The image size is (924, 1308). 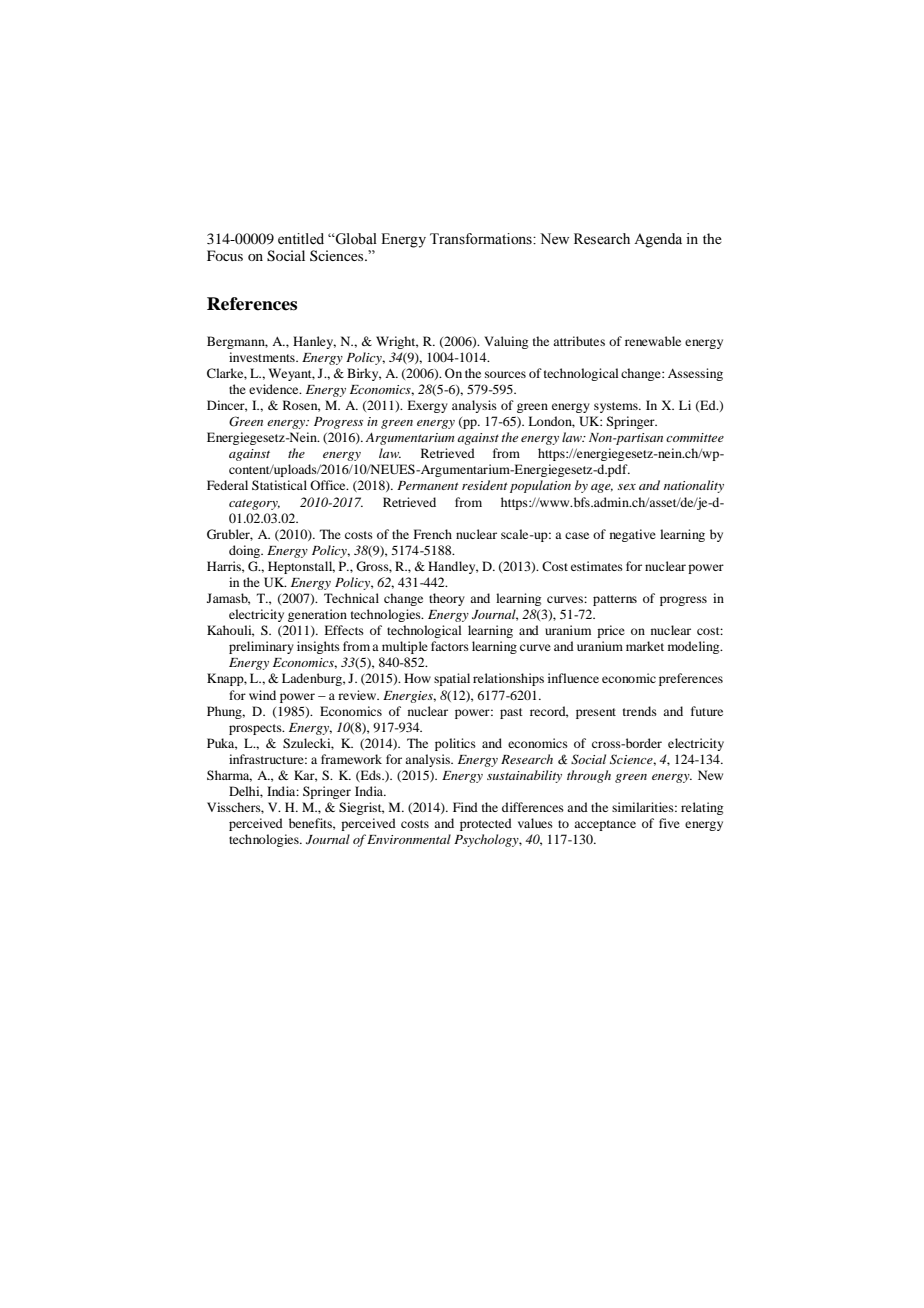 What do you see at coordinates (486, 824) in the page?
I see `protected` at bounding box center [486, 824].
